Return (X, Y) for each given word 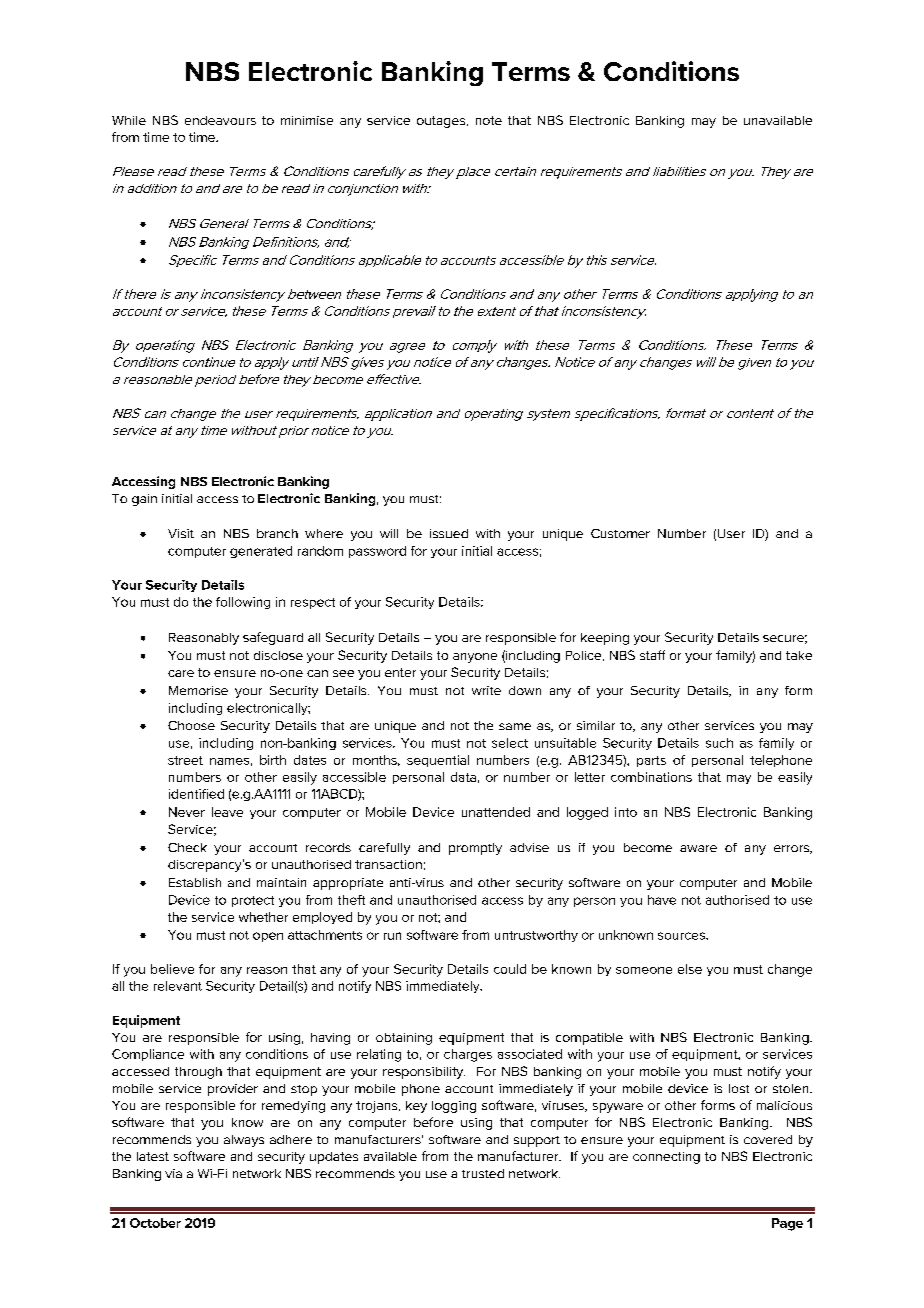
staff (652, 655)
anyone (475, 658)
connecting (666, 1158)
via (173, 1173)
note (489, 120)
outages (442, 122)
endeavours (220, 120)
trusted (483, 1173)
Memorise (198, 690)
